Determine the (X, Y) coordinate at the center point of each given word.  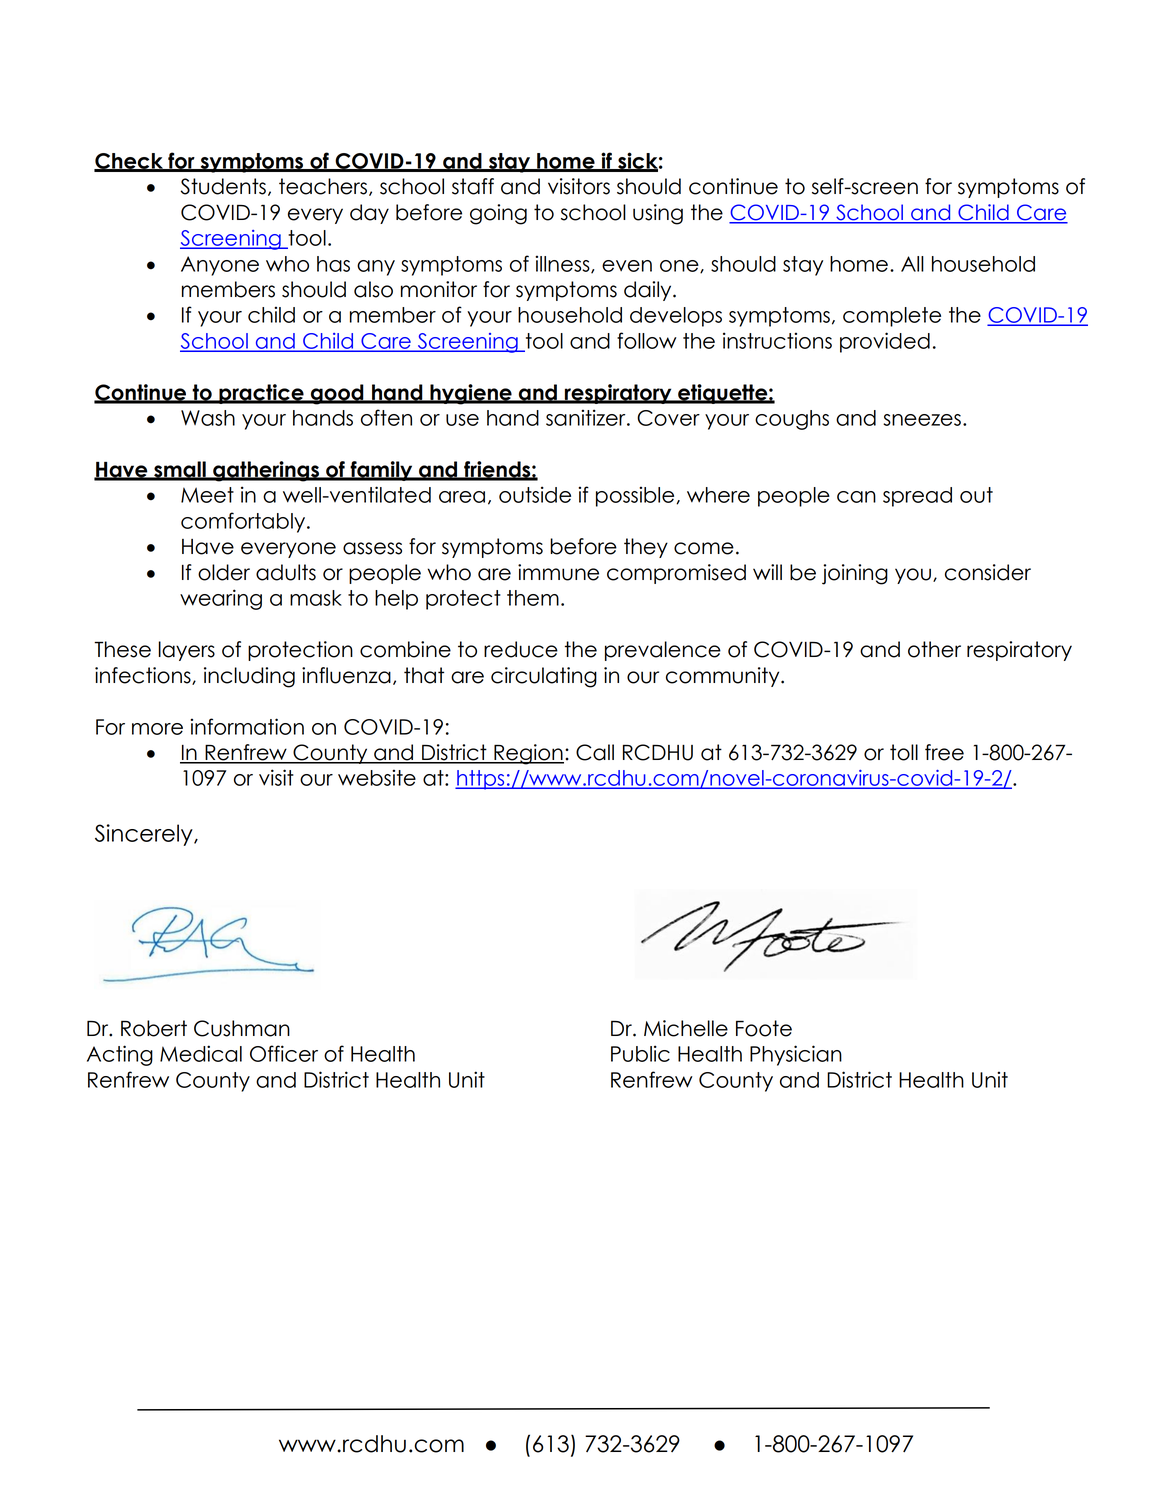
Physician (796, 1055)
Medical (201, 1053)
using (658, 214)
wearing (221, 599)
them (533, 598)
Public (640, 1053)
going (498, 214)
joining (855, 574)
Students (223, 186)
